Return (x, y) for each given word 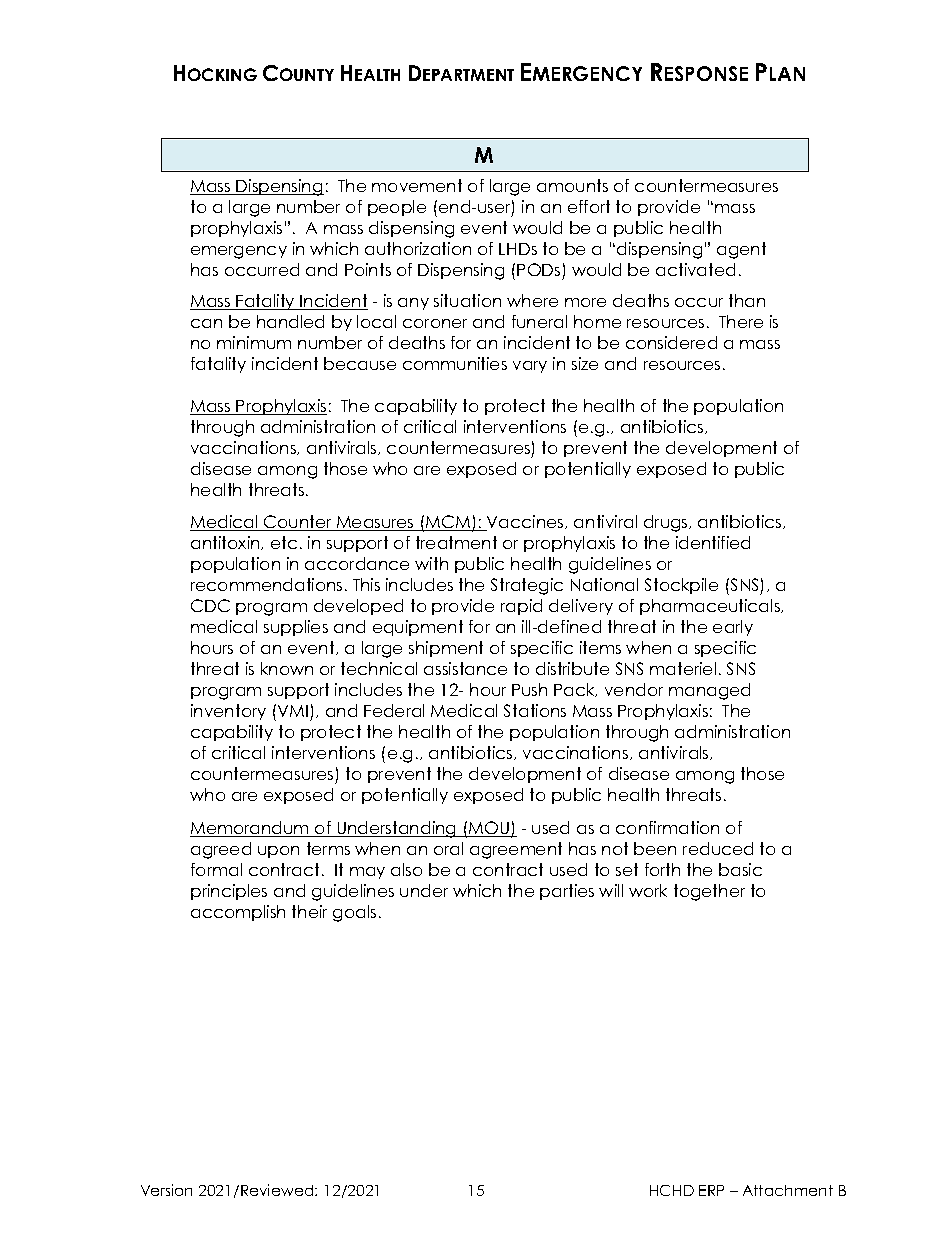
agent (741, 250)
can (206, 323)
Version (166, 1190)
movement (417, 185)
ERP (711, 1190)
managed (709, 691)
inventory (228, 712)
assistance (465, 668)
